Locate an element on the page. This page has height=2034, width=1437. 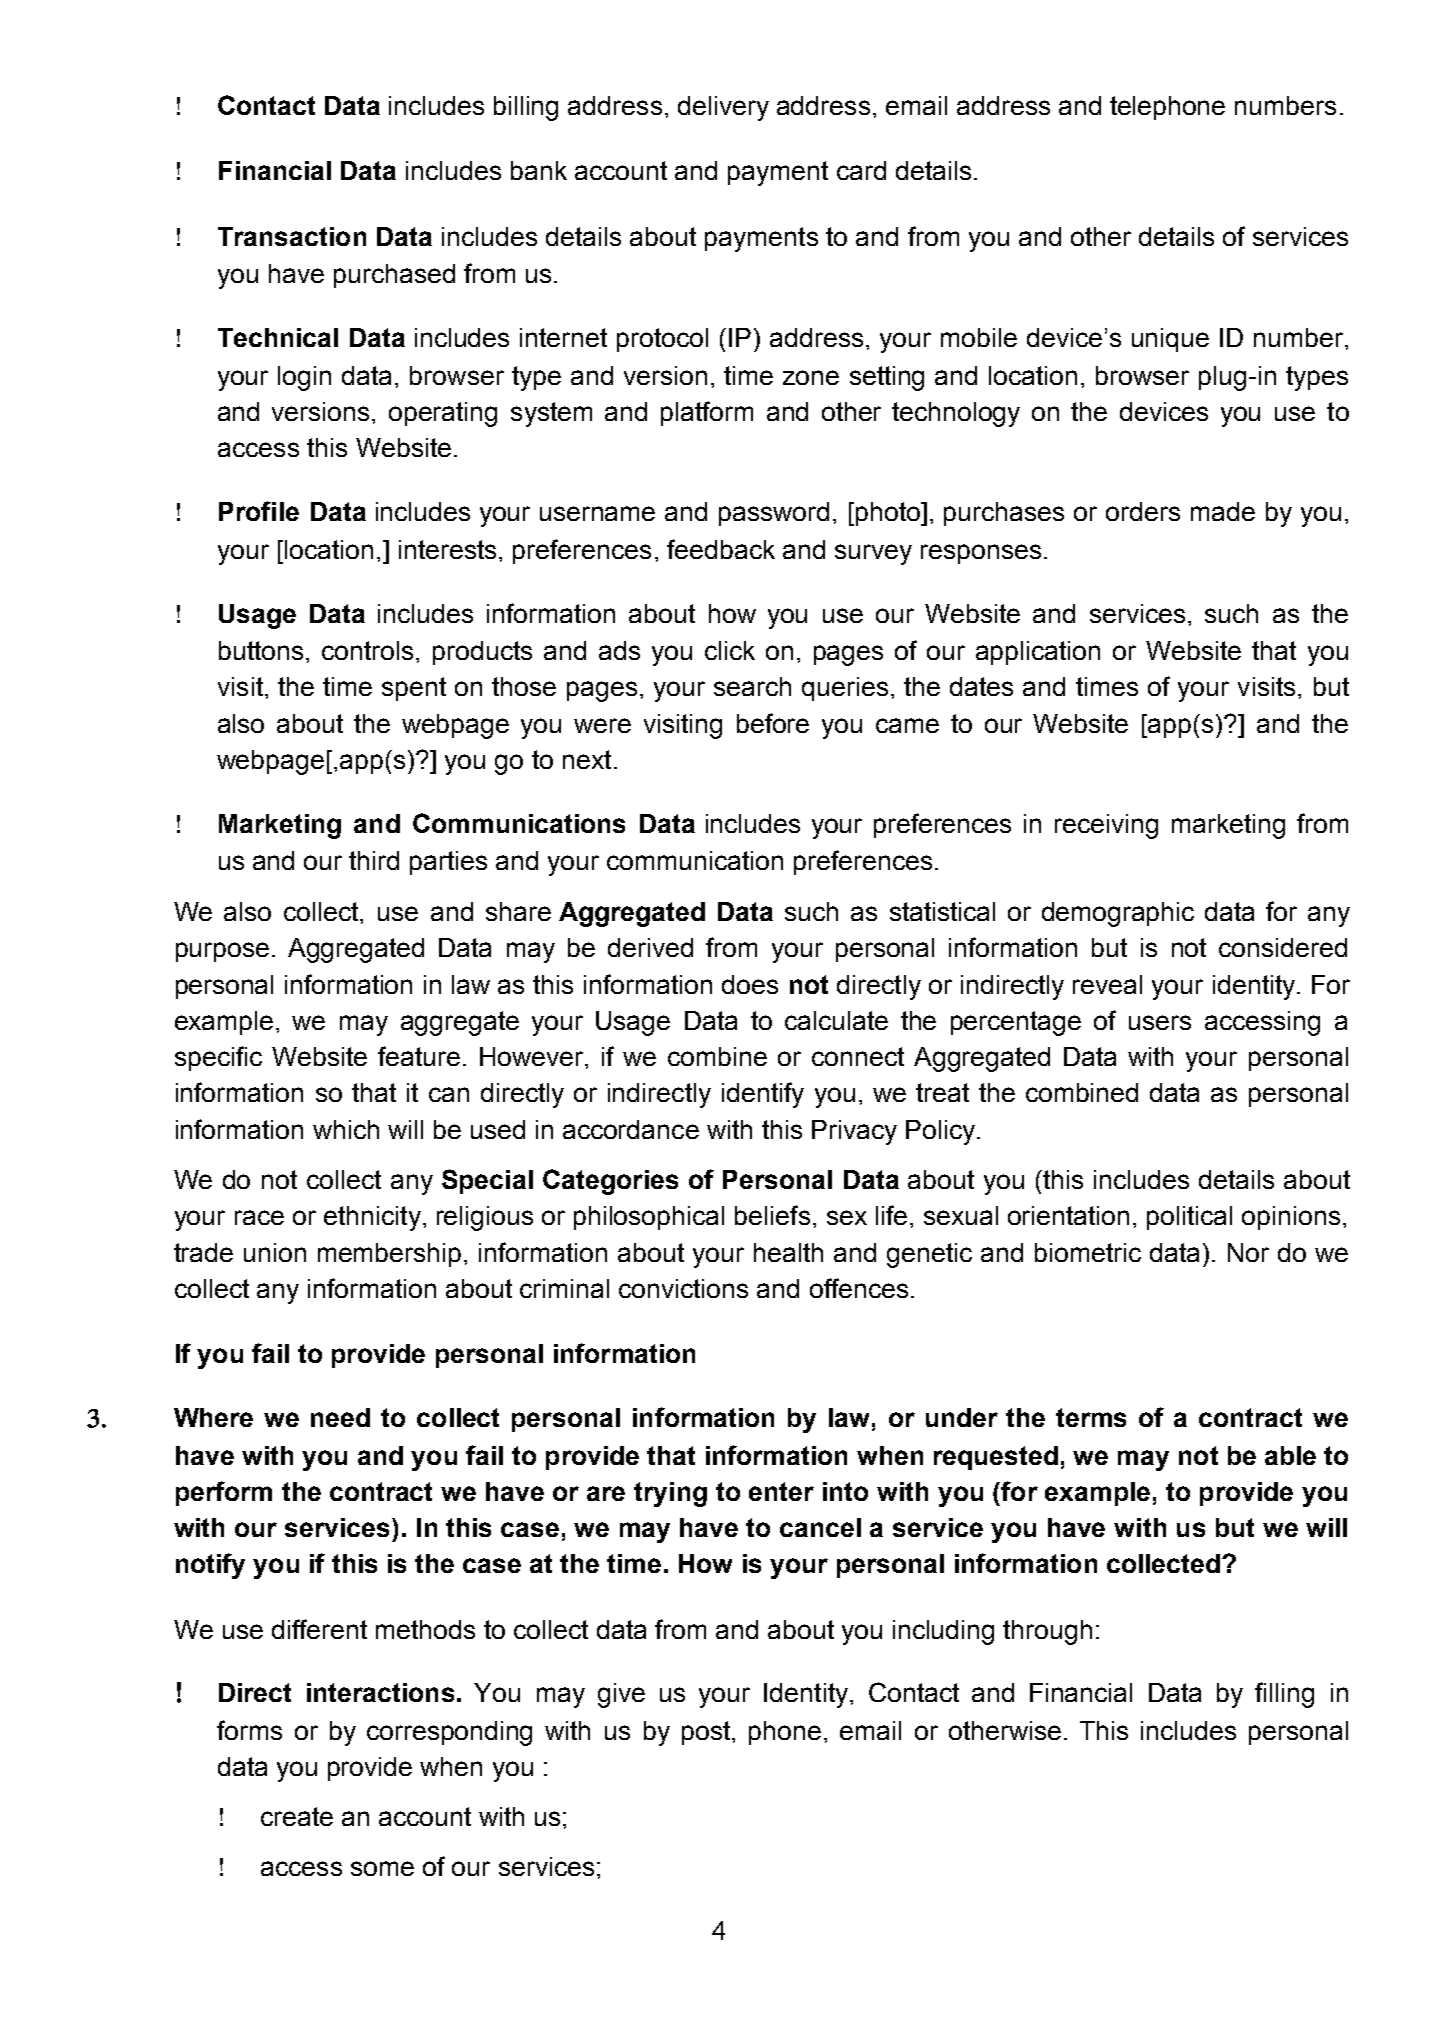
controls is located at coordinates (367, 650).
